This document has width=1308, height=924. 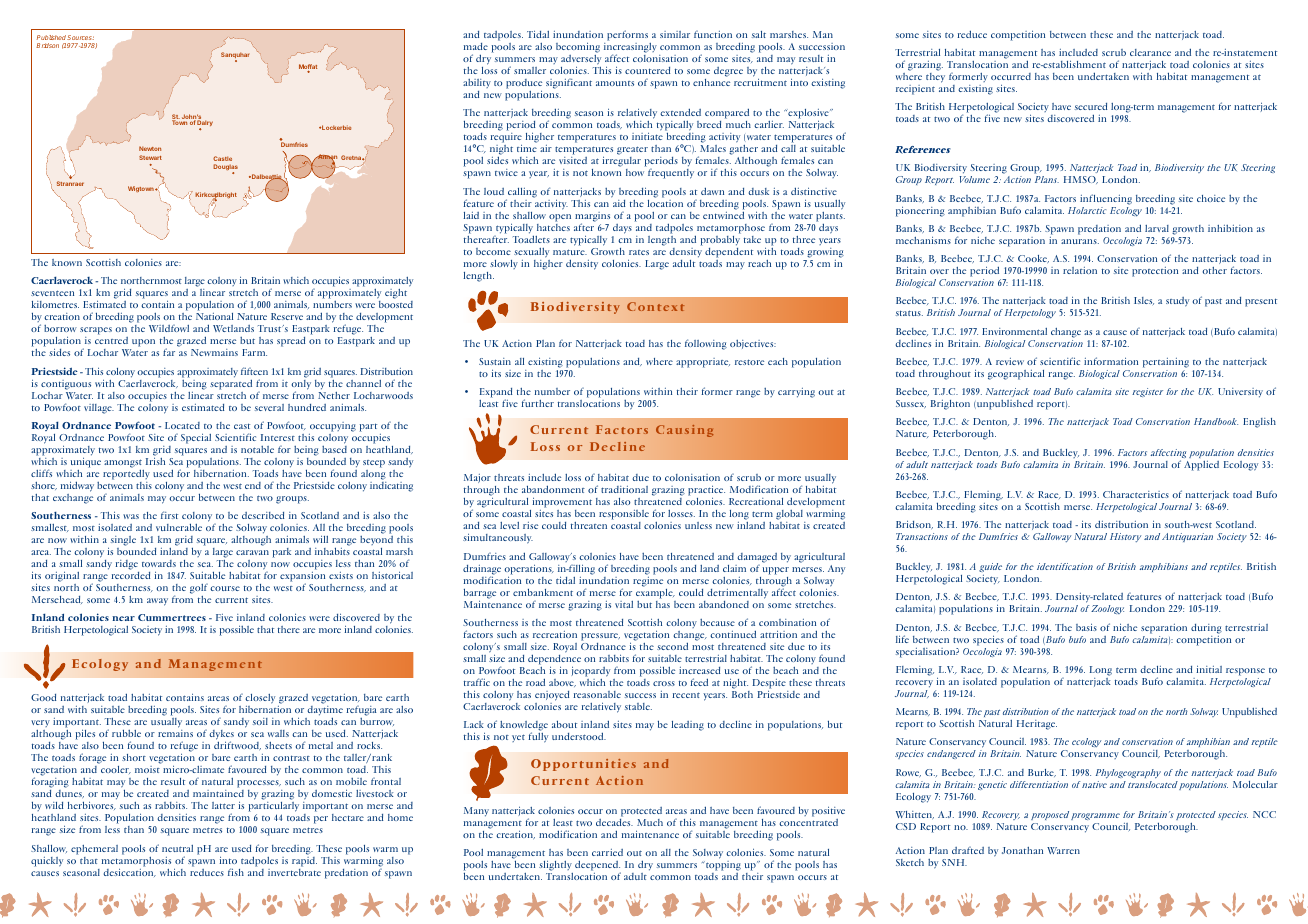 I want to click on Moffat, so click(x=308, y=68).
